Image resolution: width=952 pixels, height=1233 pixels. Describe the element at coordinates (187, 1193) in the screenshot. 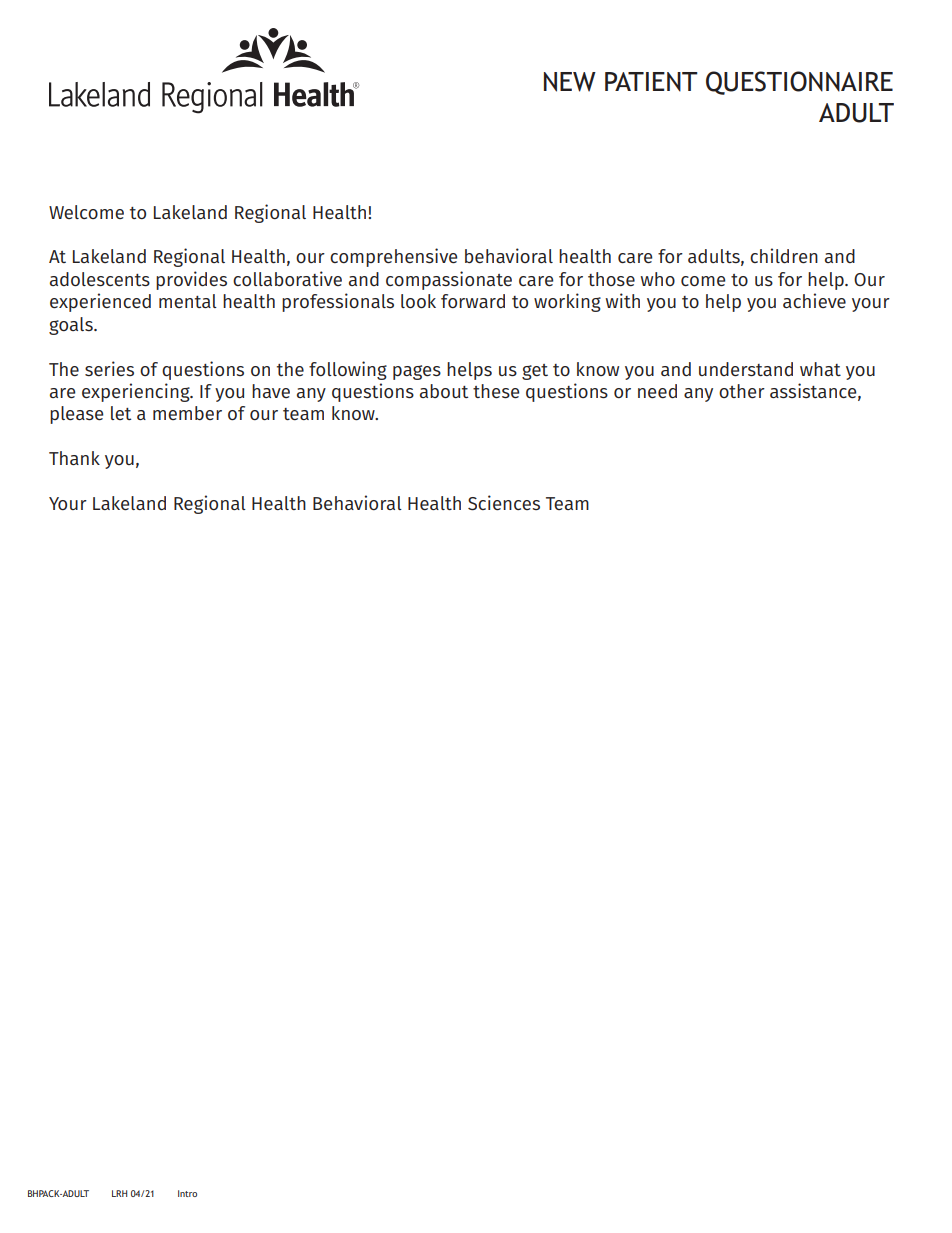

I see `Intro` at that location.
